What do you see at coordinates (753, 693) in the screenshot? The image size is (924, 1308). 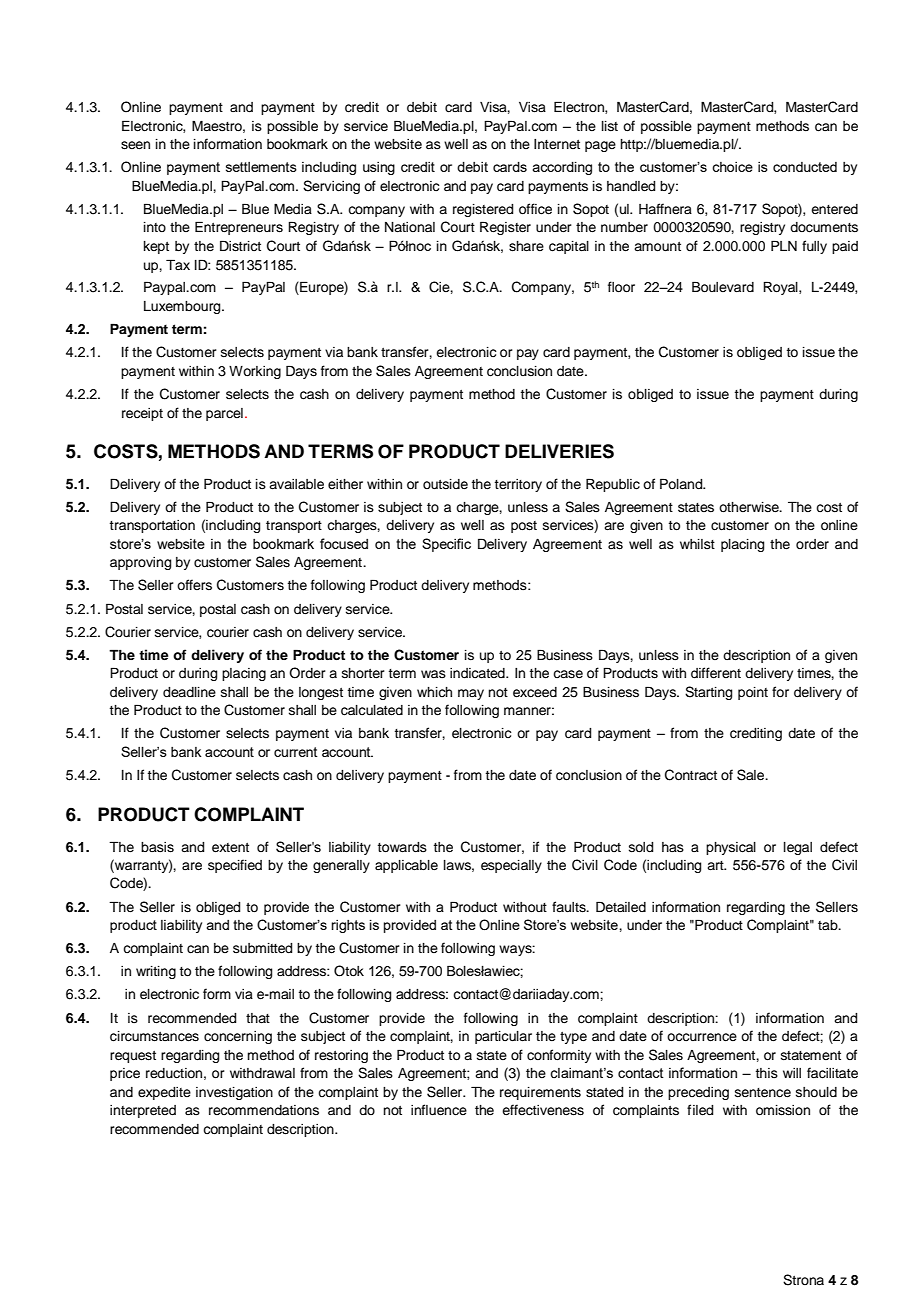 I see `point` at bounding box center [753, 693].
